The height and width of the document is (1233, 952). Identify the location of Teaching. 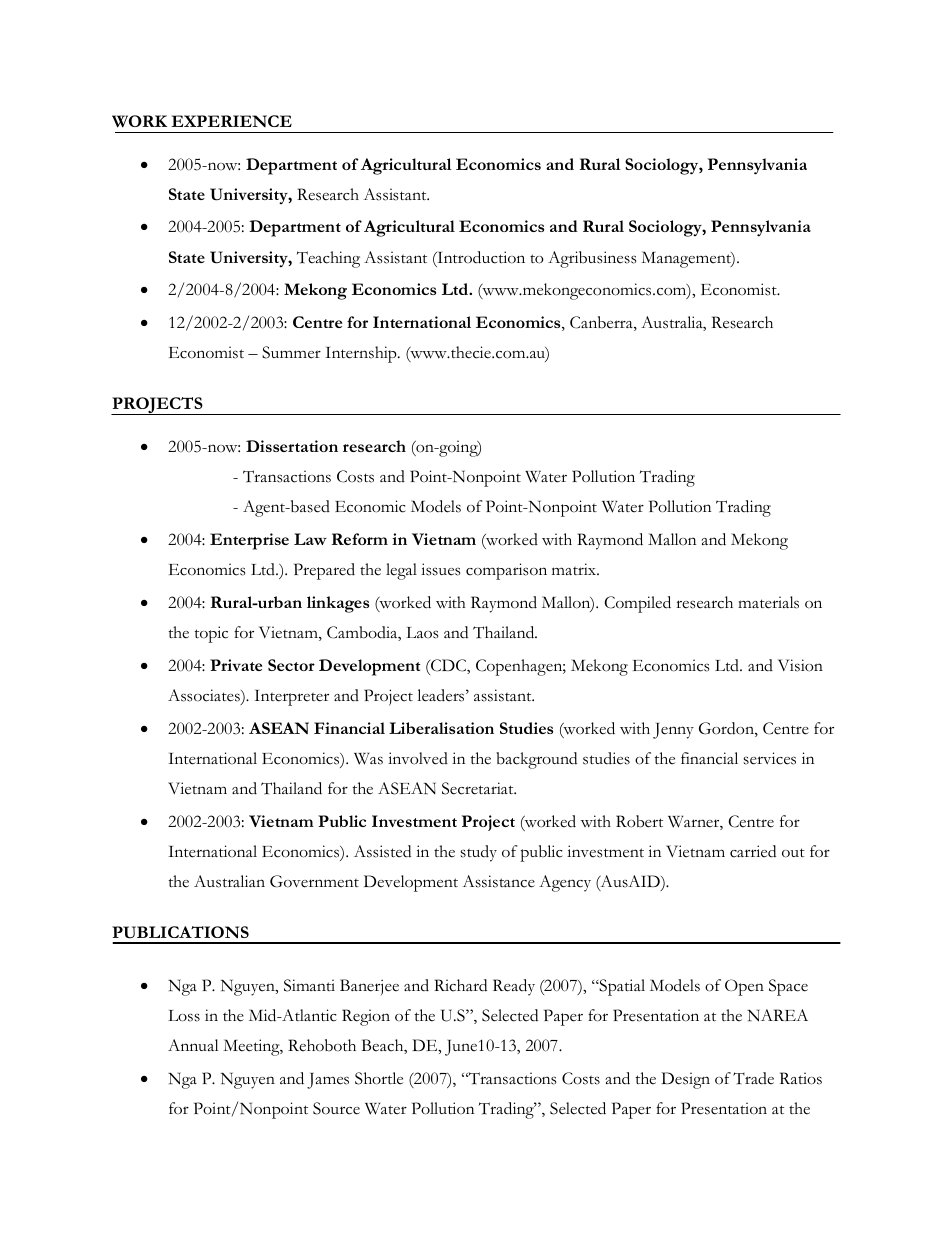
(328, 259).
